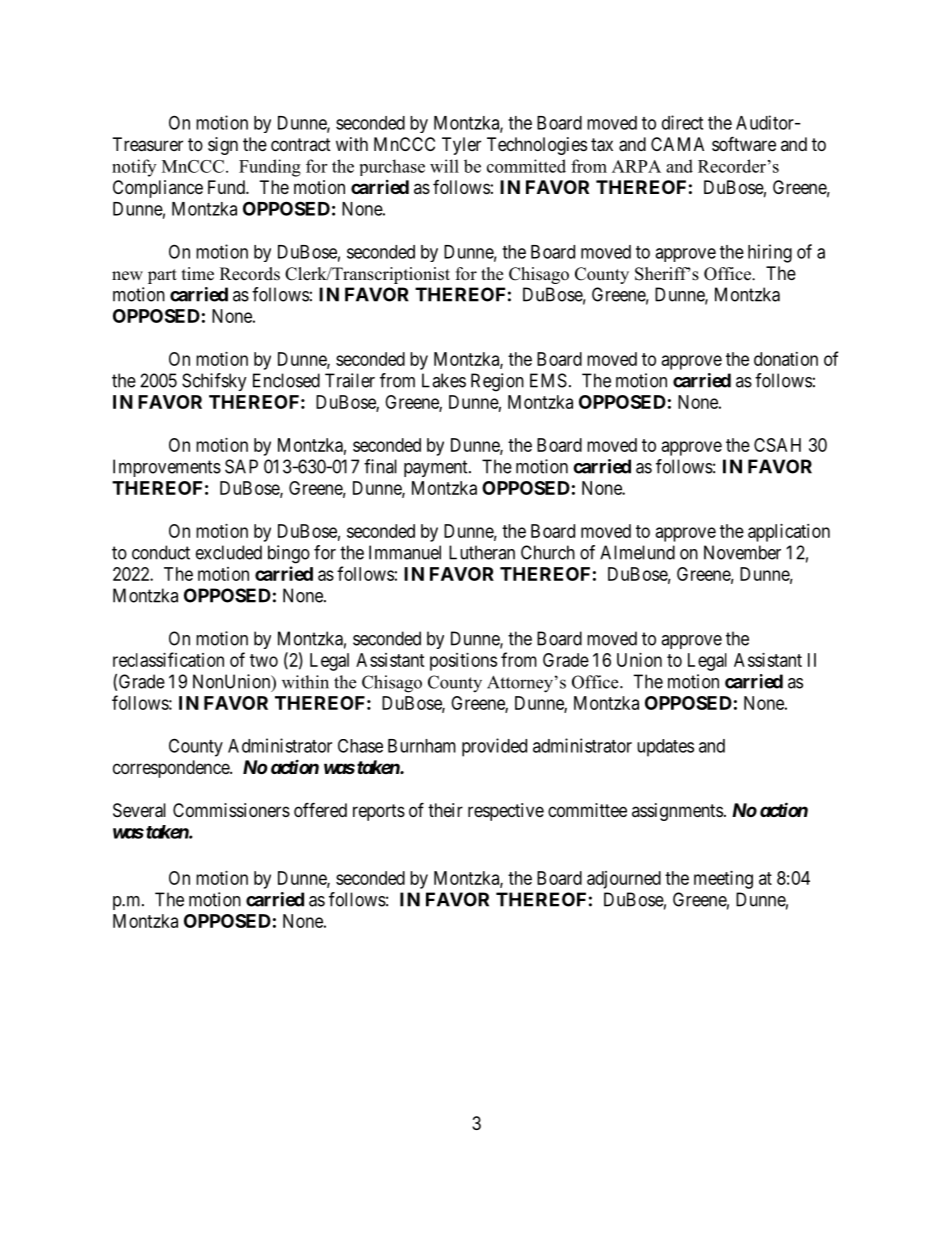 The height and width of the page is (1233, 952). I want to click on Commissioners, so click(231, 810).
